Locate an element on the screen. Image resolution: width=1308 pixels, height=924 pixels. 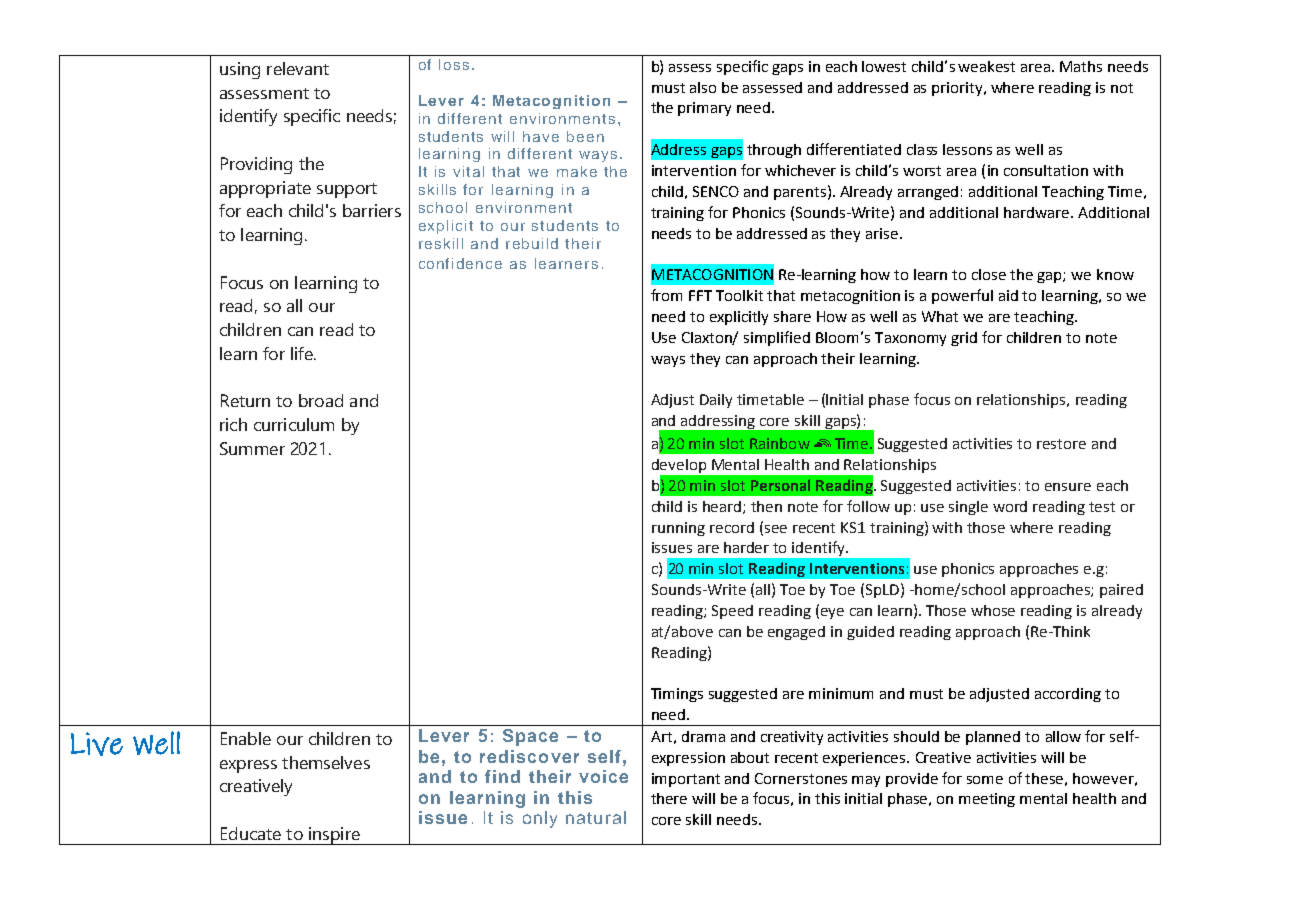
Enable is located at coordinates (246, 738).
